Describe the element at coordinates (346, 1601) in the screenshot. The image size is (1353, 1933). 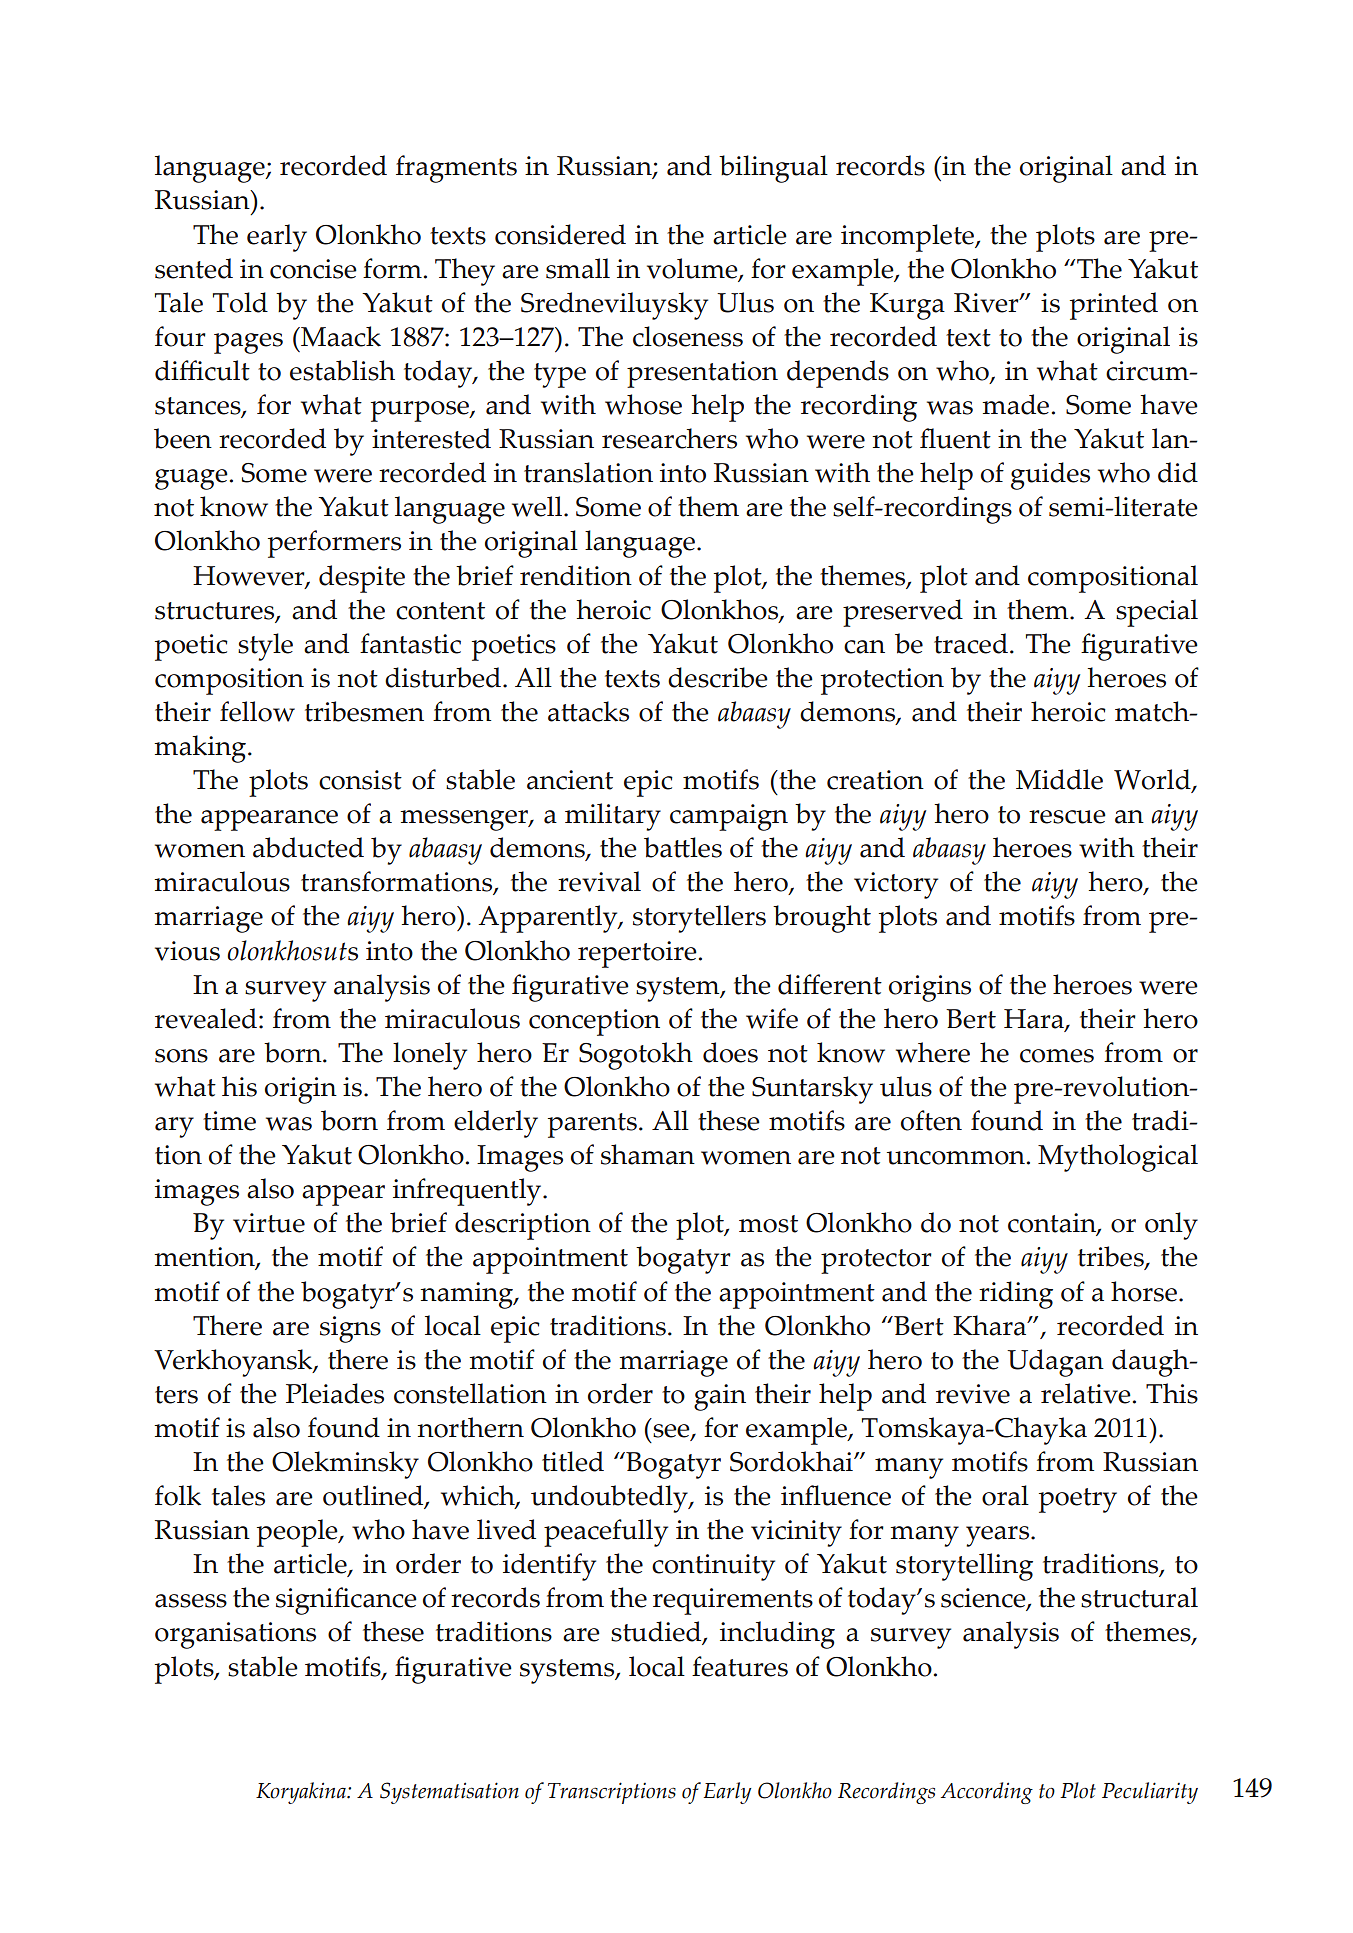
I see `significance` at that location.
